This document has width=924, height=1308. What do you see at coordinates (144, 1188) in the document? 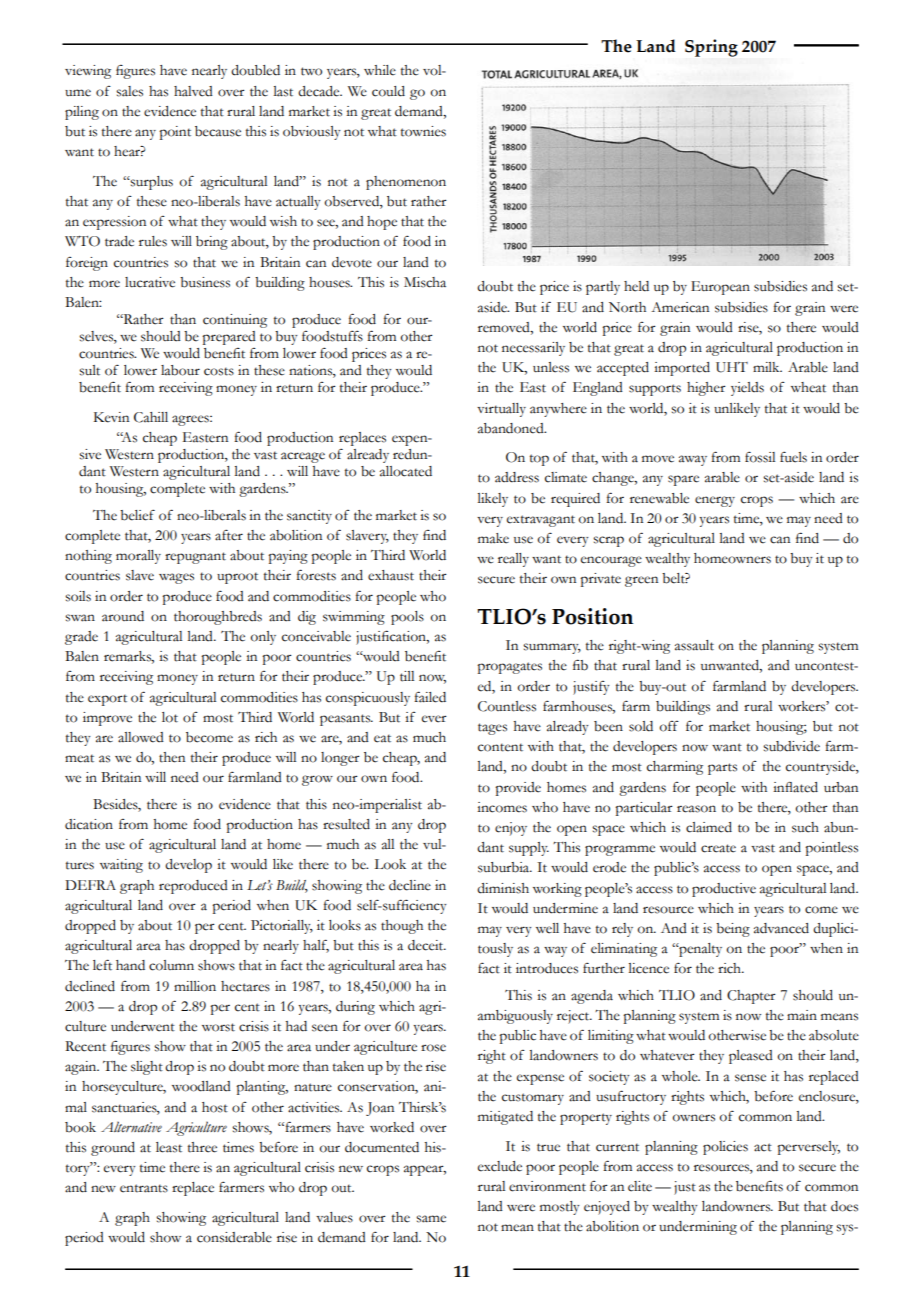
I see `entrants` at bounding box center [144, 1188].
